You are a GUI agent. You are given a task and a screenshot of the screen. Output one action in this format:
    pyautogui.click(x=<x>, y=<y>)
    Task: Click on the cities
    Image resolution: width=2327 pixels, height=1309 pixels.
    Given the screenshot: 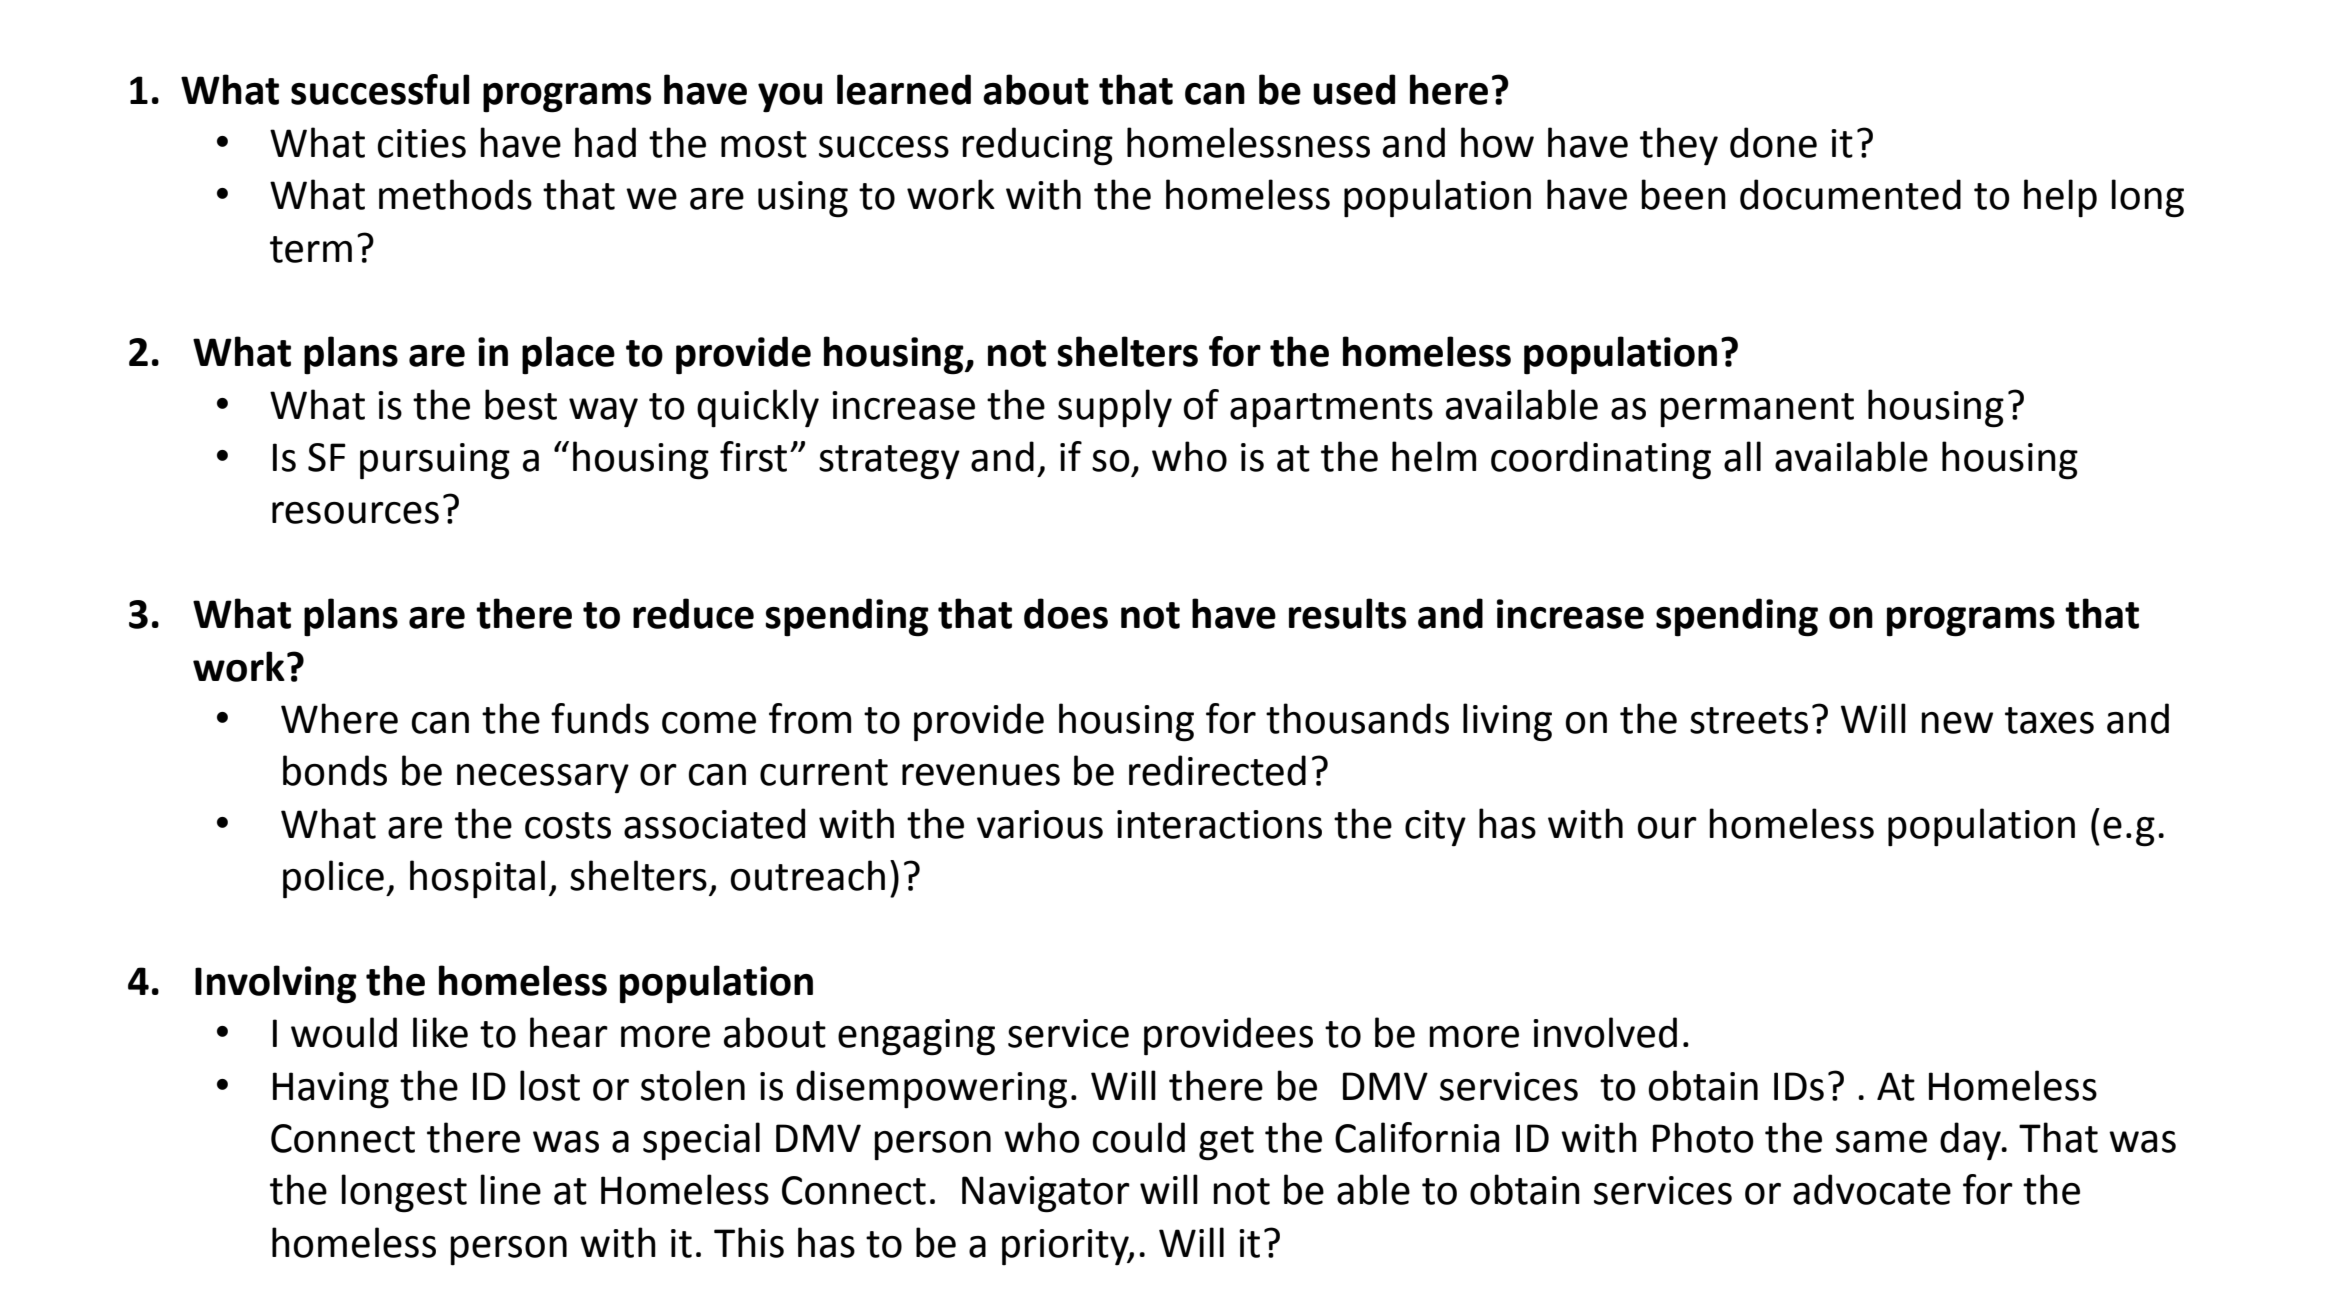 What is the action you would take?
    pyautogui.click(x=422, y=143)
